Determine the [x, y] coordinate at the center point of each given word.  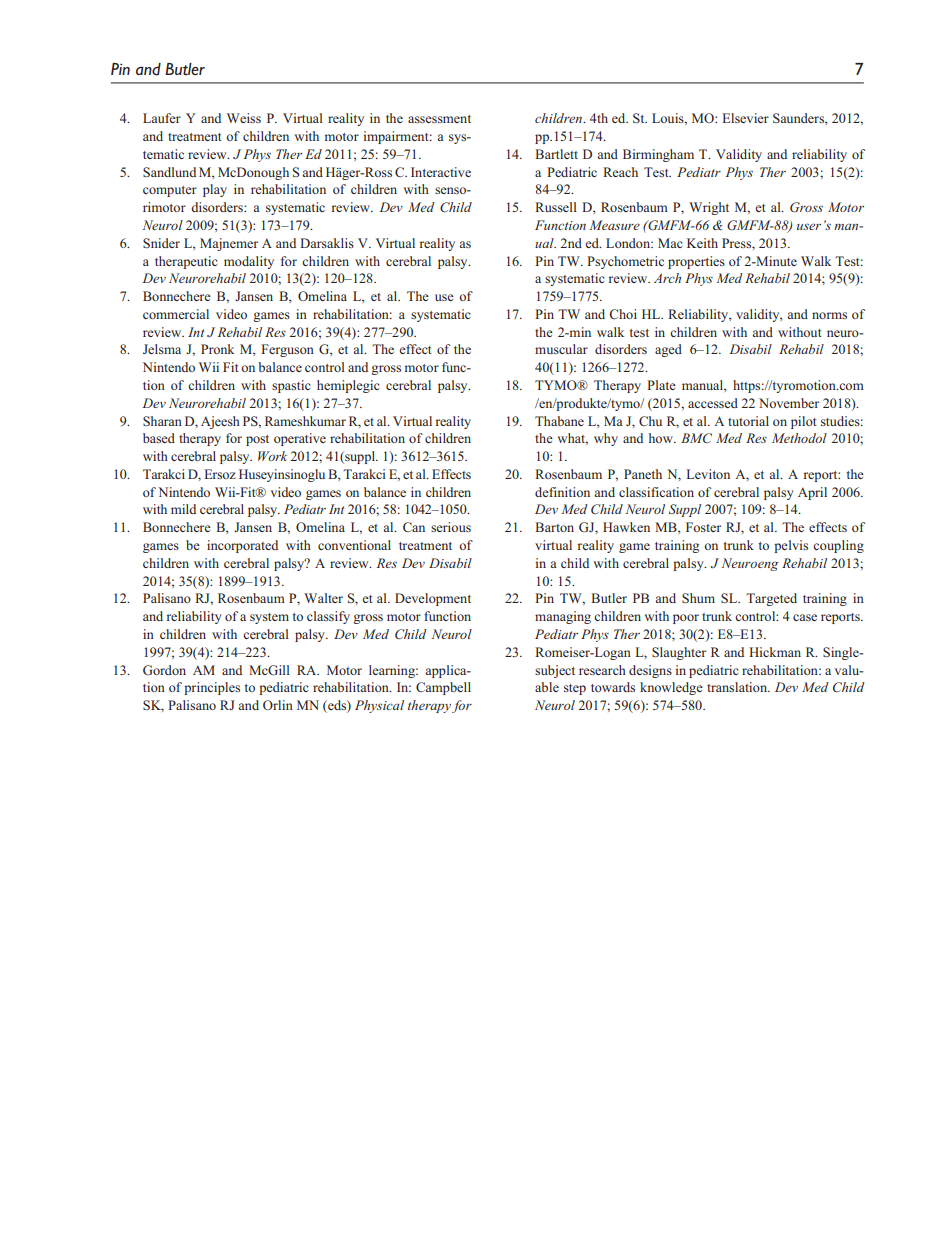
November [789, 403]
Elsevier [745, 118]
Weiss [244, 118]
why [606, 439]
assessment [439, 119]
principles [212, 688]
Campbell [443, 688]
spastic [291, 386]
